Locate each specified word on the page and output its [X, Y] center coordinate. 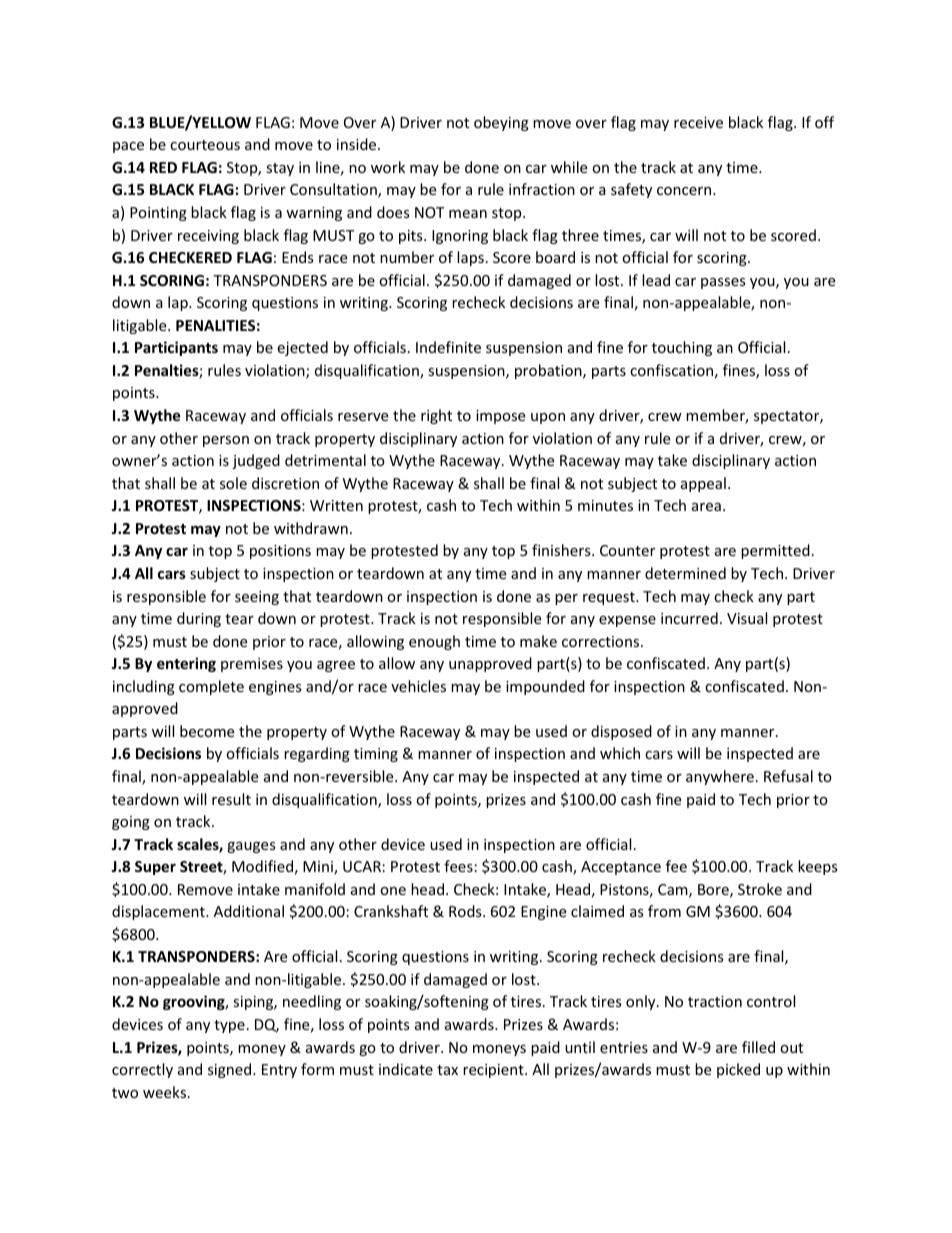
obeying [501, 123]
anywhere [720, 777]
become [207, 731]
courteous [205, 145]
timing [376, 755]
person [226, 441]
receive [698, 122]
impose [500, 417]
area [706, 507]
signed [231, 1070]
